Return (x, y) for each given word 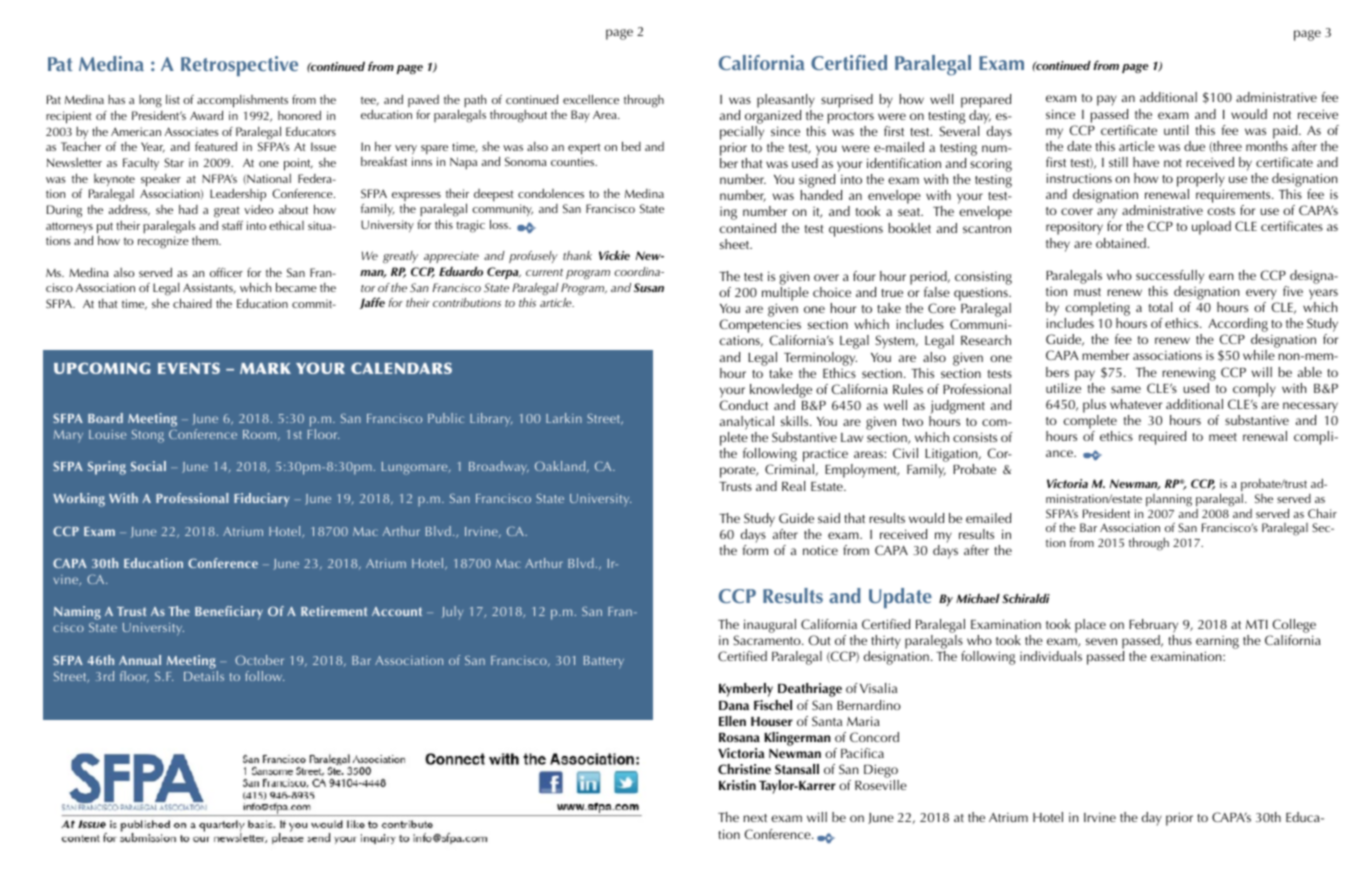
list (173, 99)
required (1162, 438)
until (1176, 130)
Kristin (737, 785)
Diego (881, 772)
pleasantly (786, 101)
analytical (748, 424)
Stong (148, 436)
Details (204, 674)
